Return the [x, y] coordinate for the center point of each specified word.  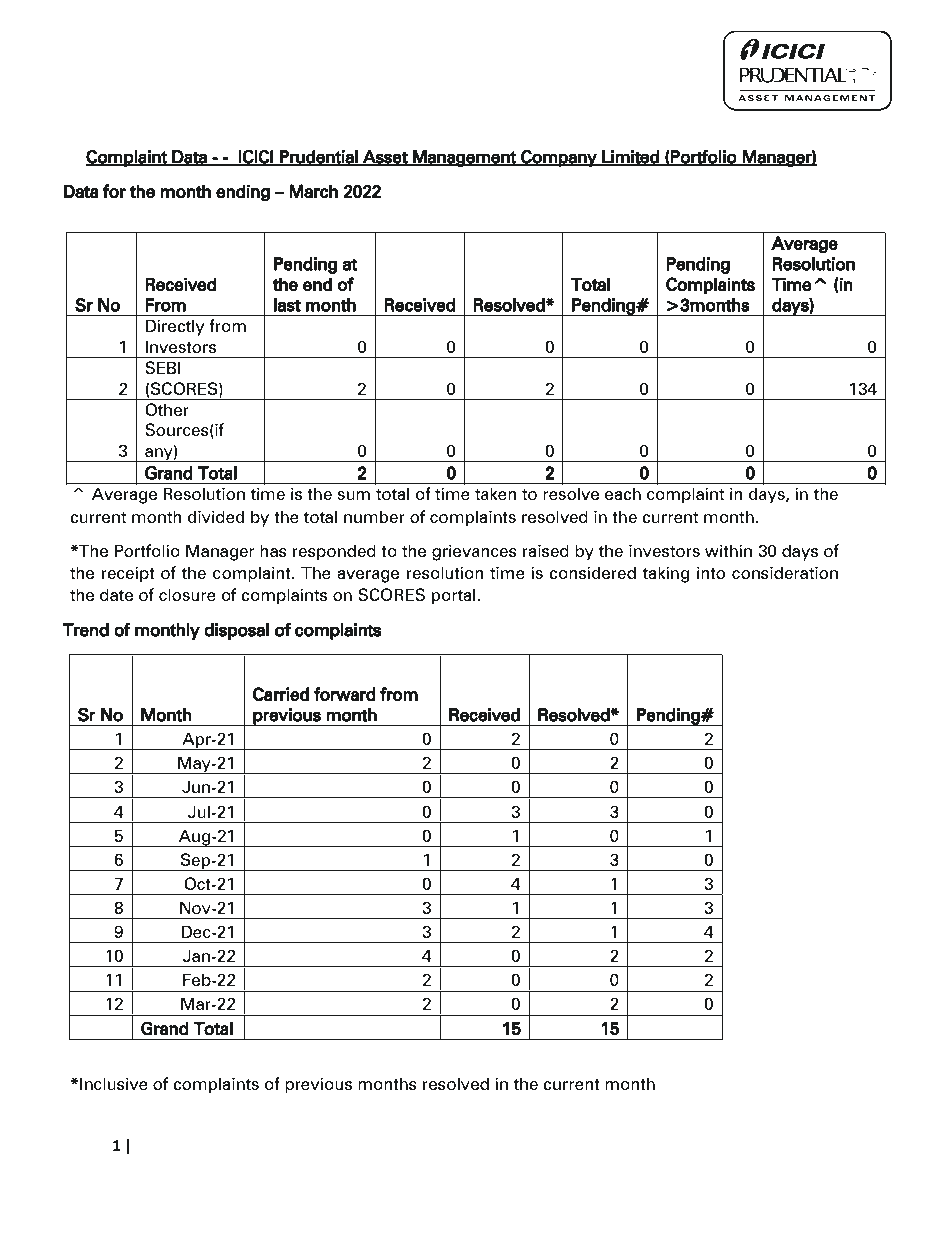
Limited [630, 158]
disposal [236, 631]
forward [345, 694]
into [711, 572]
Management [464, 158]
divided [215, 516]
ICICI [256, 158]
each [623, 493]
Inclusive [114, 1083]
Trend [85, 630]
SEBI [163, 367]
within [728, 550]
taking [666, 574]
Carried [281, 694]
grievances [474, 552]
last [287, 305]
